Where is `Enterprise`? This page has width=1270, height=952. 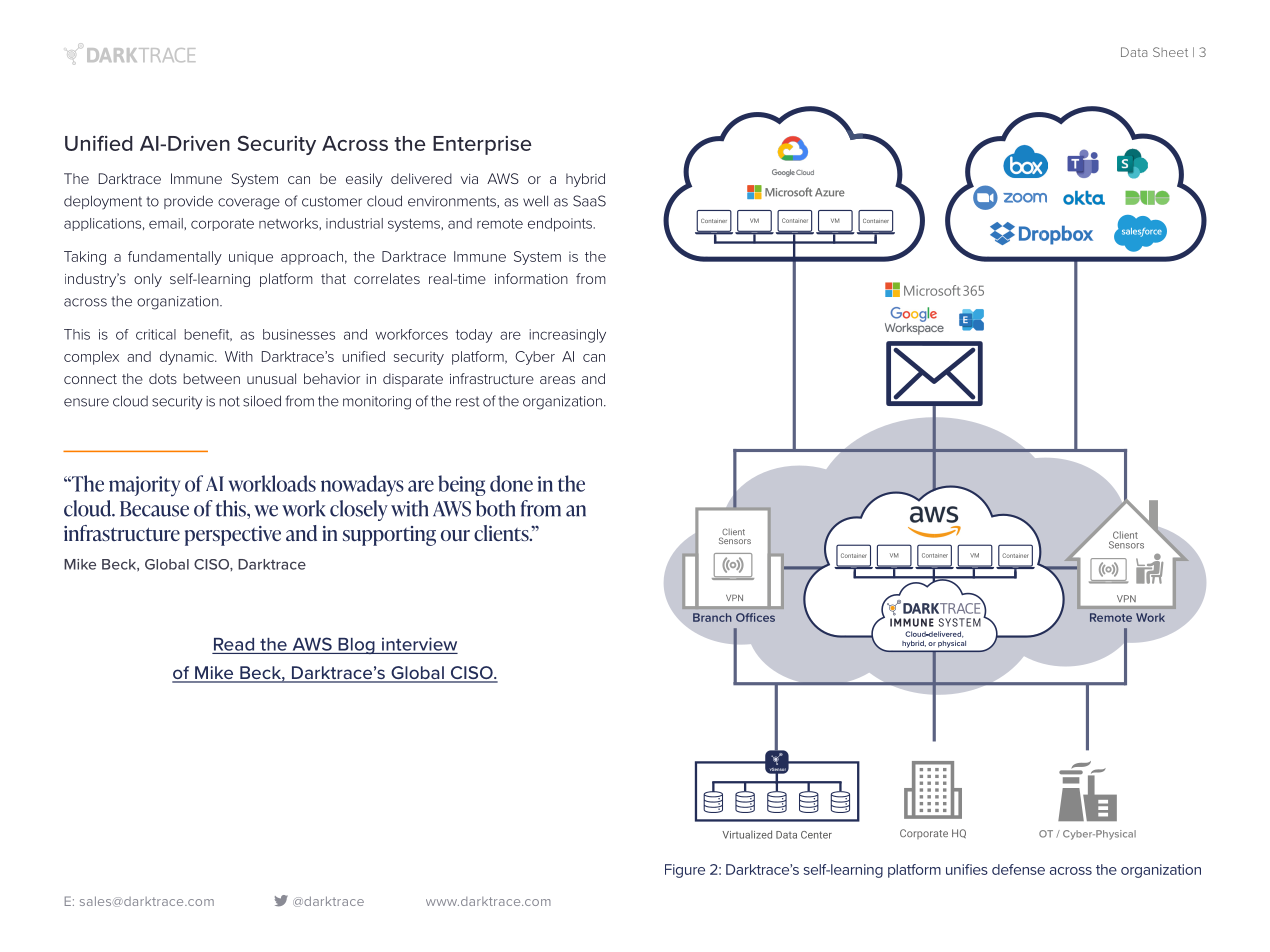
Enterprise is located at coordinates (482, 145).
